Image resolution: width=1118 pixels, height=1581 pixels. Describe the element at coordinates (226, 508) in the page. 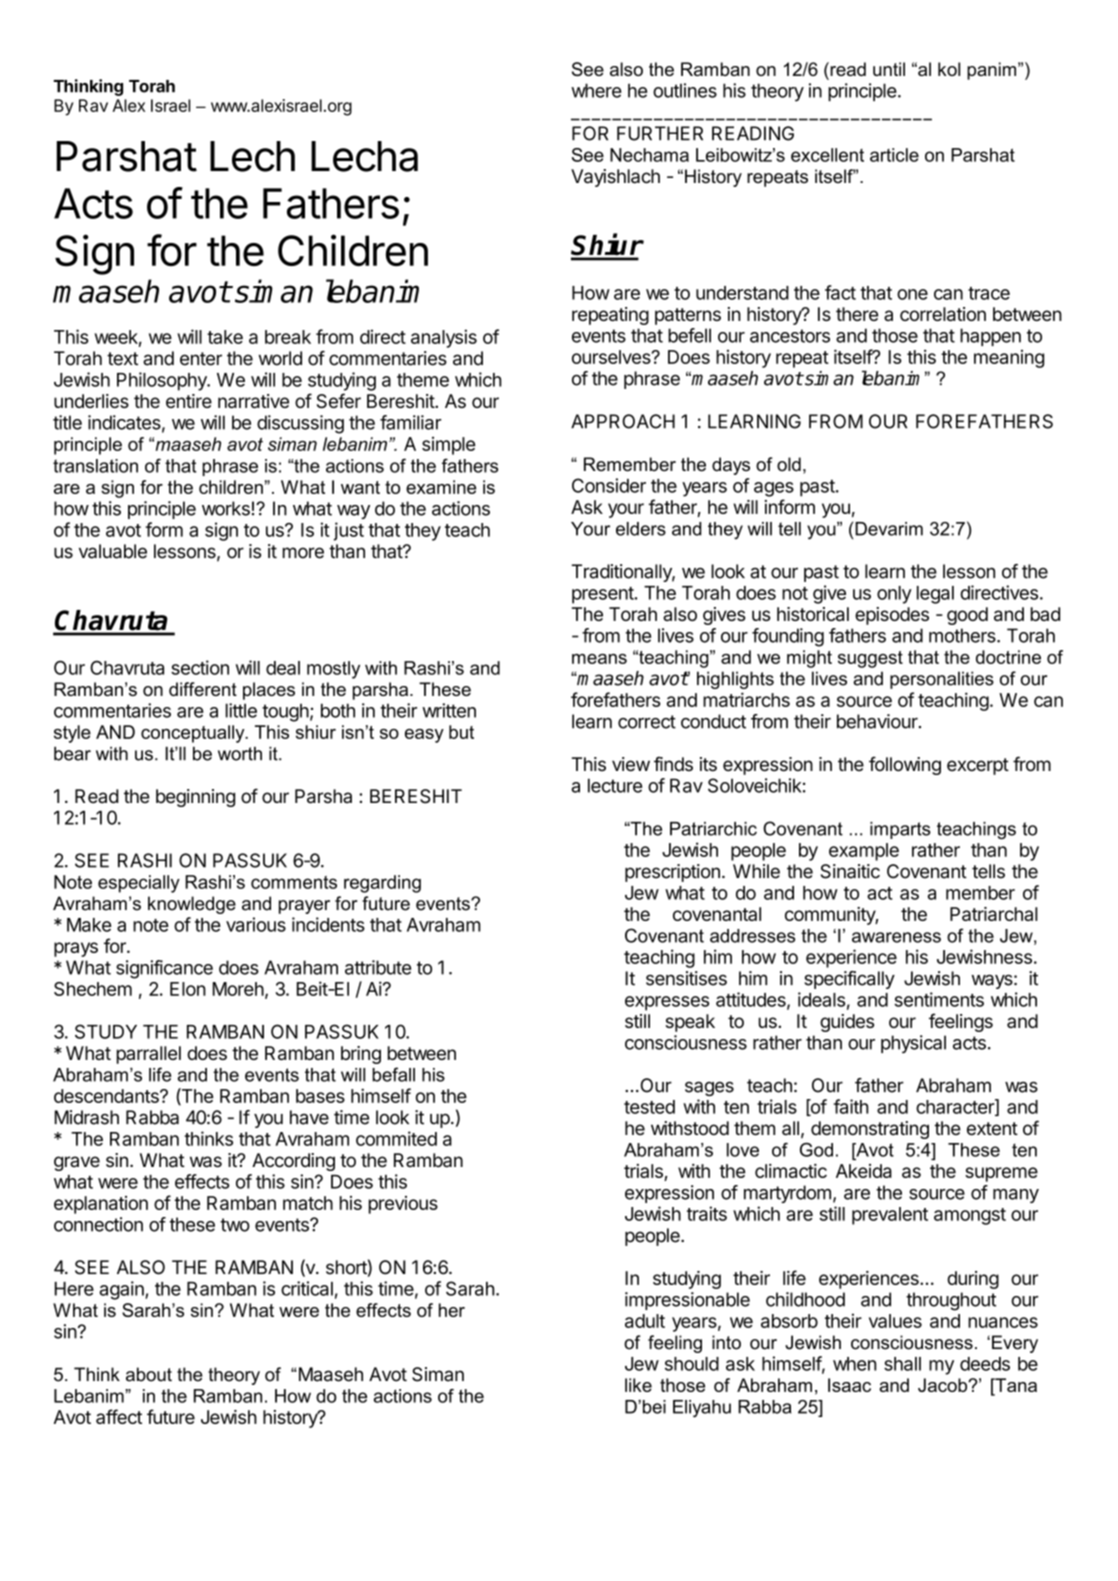

I see `works` at that location.
